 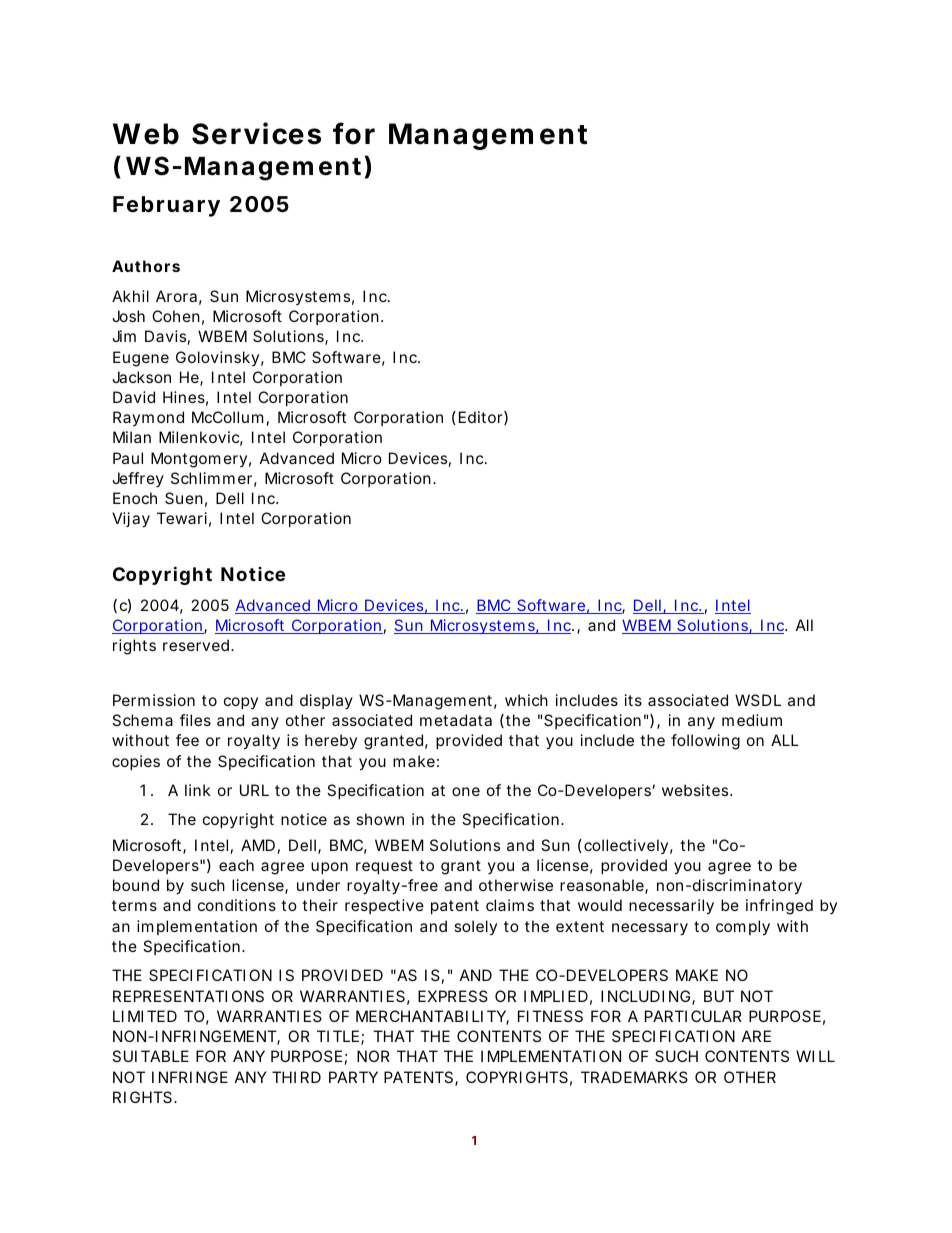 I want to click on SUITABLE, so click(x=150, y=1056).
